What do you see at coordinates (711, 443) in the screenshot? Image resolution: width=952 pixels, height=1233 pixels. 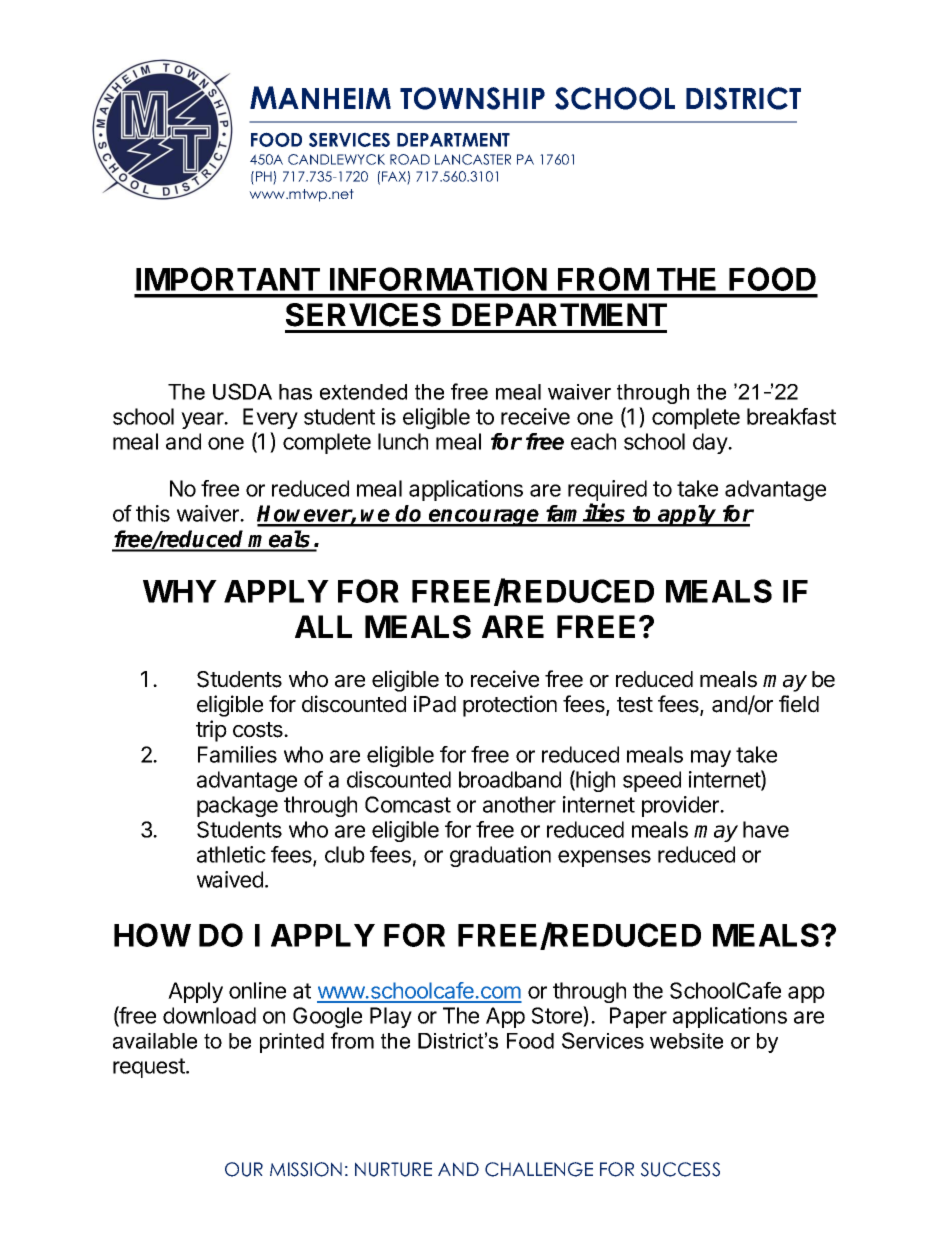 I see `day` at bounding box center [711, 443].
